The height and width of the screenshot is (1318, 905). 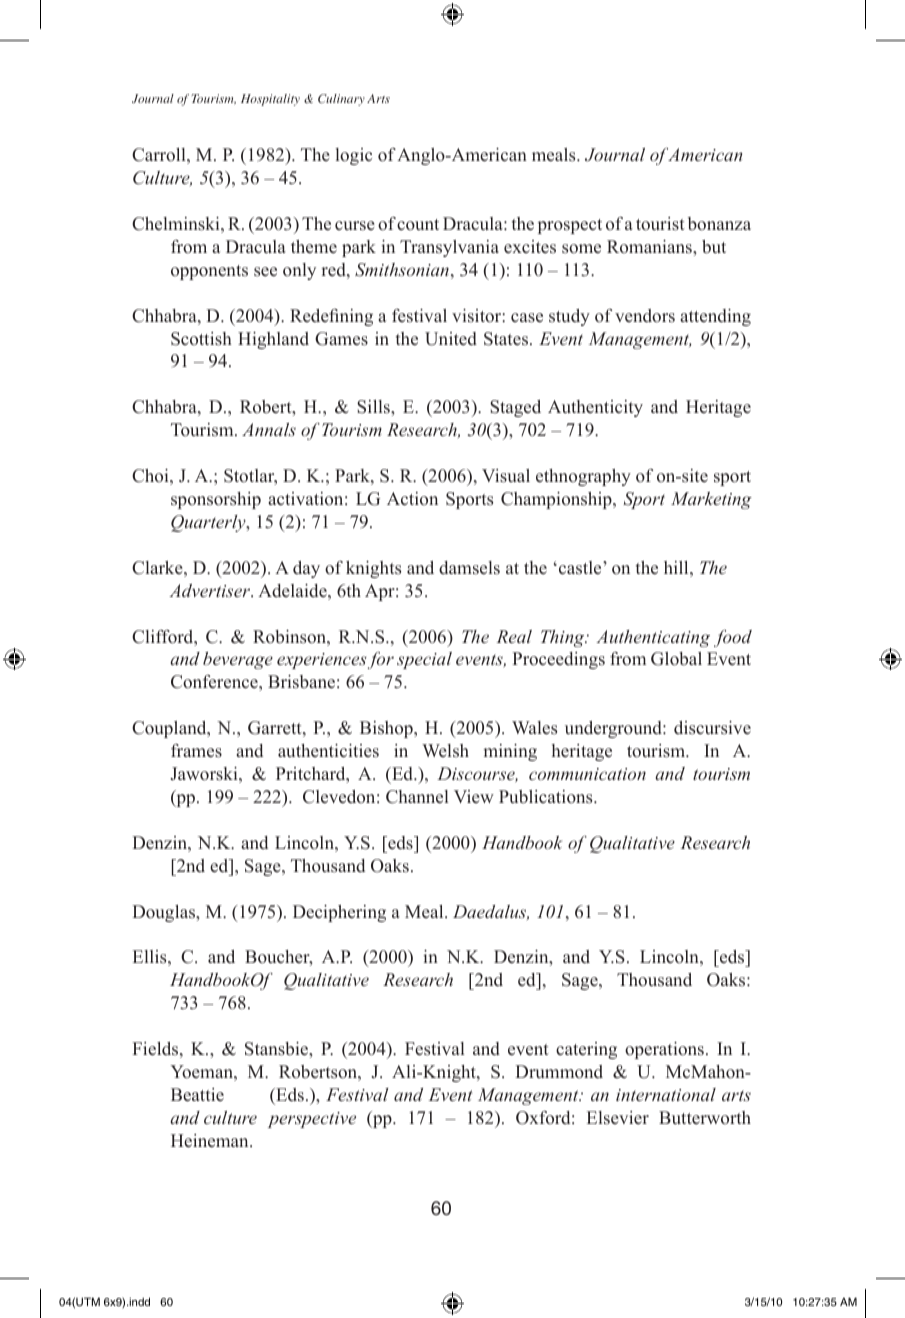 I want to click on Authenticating, so click(x=653, y=638).
